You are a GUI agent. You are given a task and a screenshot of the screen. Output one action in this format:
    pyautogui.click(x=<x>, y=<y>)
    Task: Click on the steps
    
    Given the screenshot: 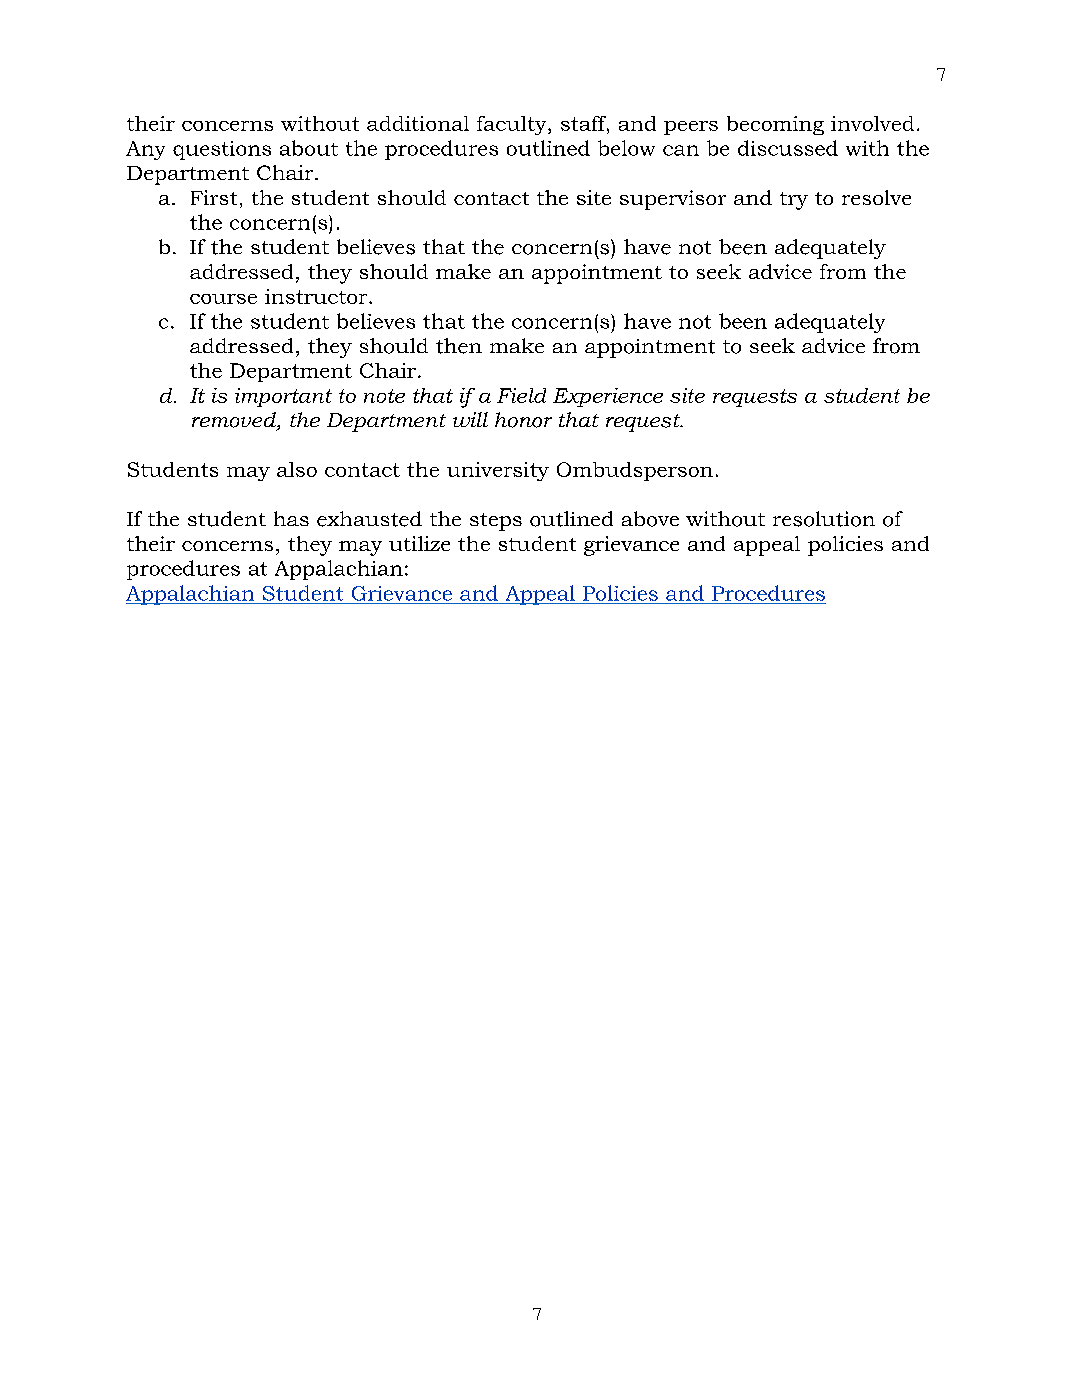 What is the action you would take?
    pyautogui.click(x=496, y=522)
